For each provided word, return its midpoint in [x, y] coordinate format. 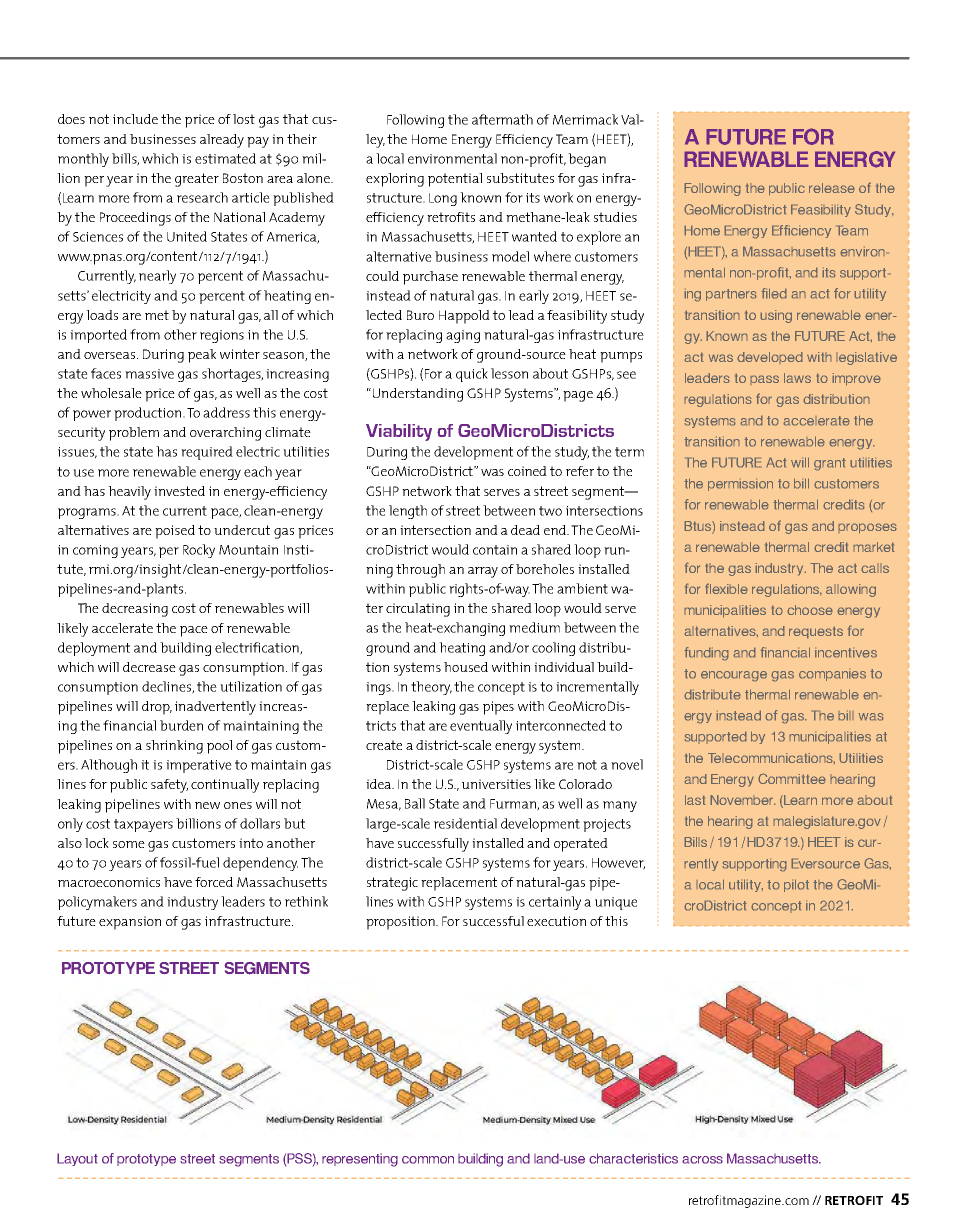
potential [455, 180]
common [428, 1160]
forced [214, 882]
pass [764, 380]
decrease [149, 667]
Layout [77, 1159]
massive [149, 374]
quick [472, 375]
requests [816, 632]
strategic [392, 884]
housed [466, 667]
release [832, 188]
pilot [796, 885]
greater [197, 180]
